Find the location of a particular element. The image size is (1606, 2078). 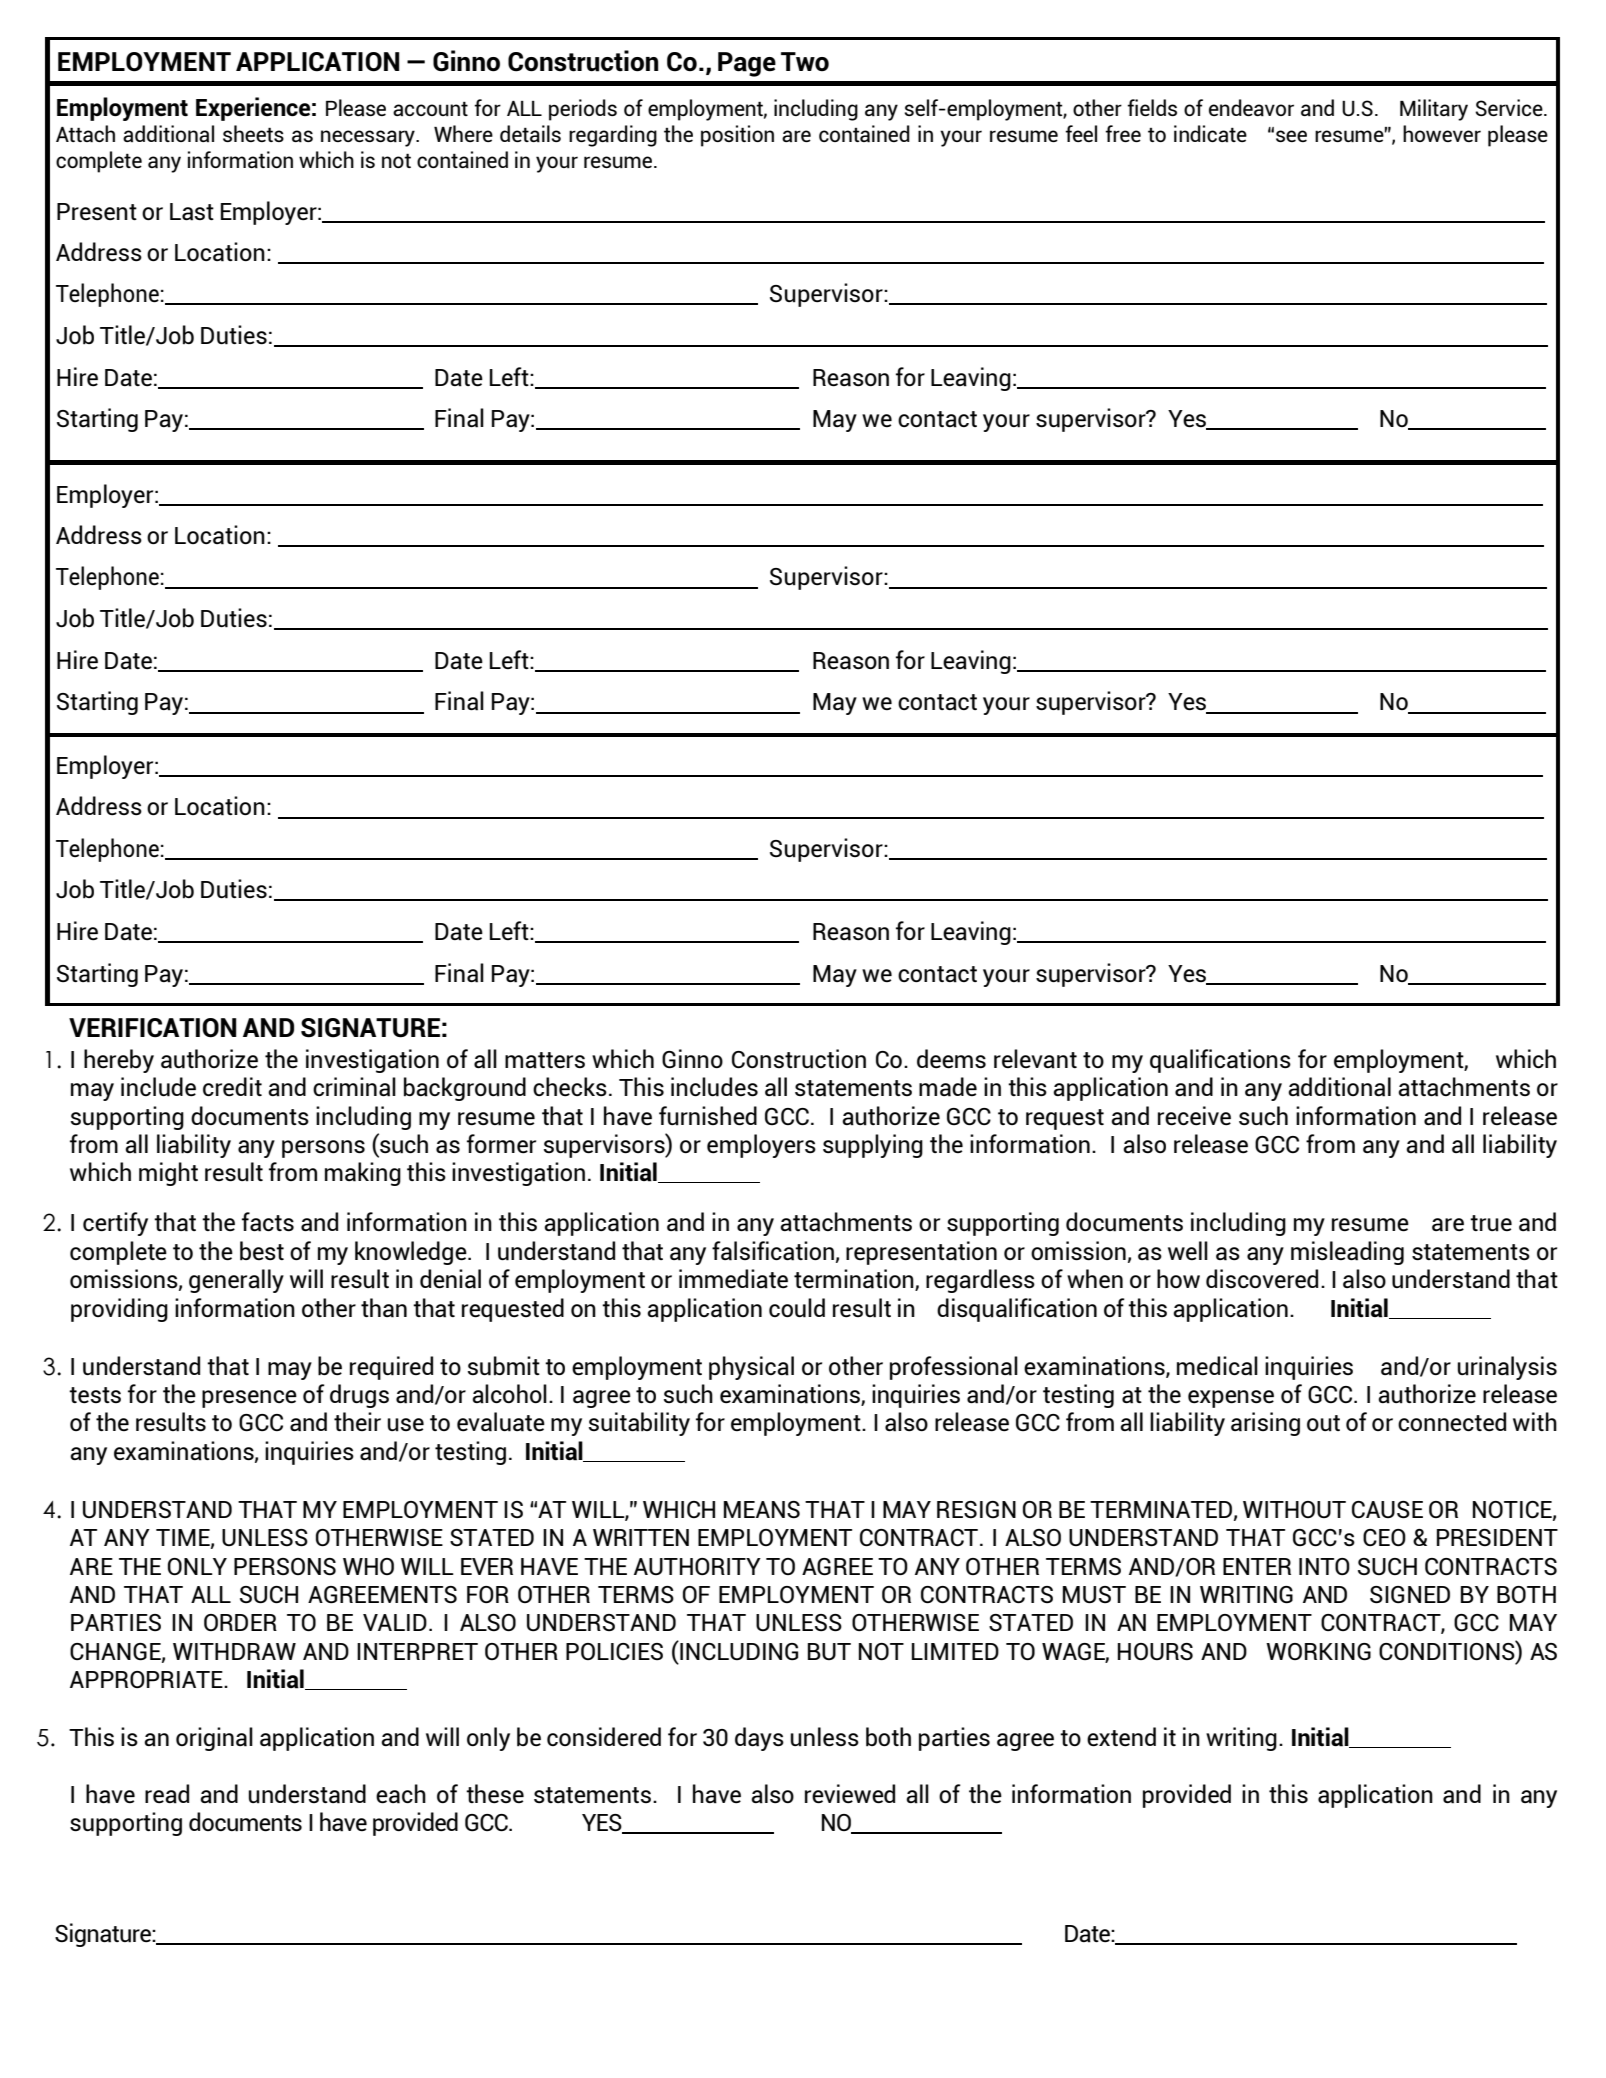

original is located at coordinates (214, 1739).
